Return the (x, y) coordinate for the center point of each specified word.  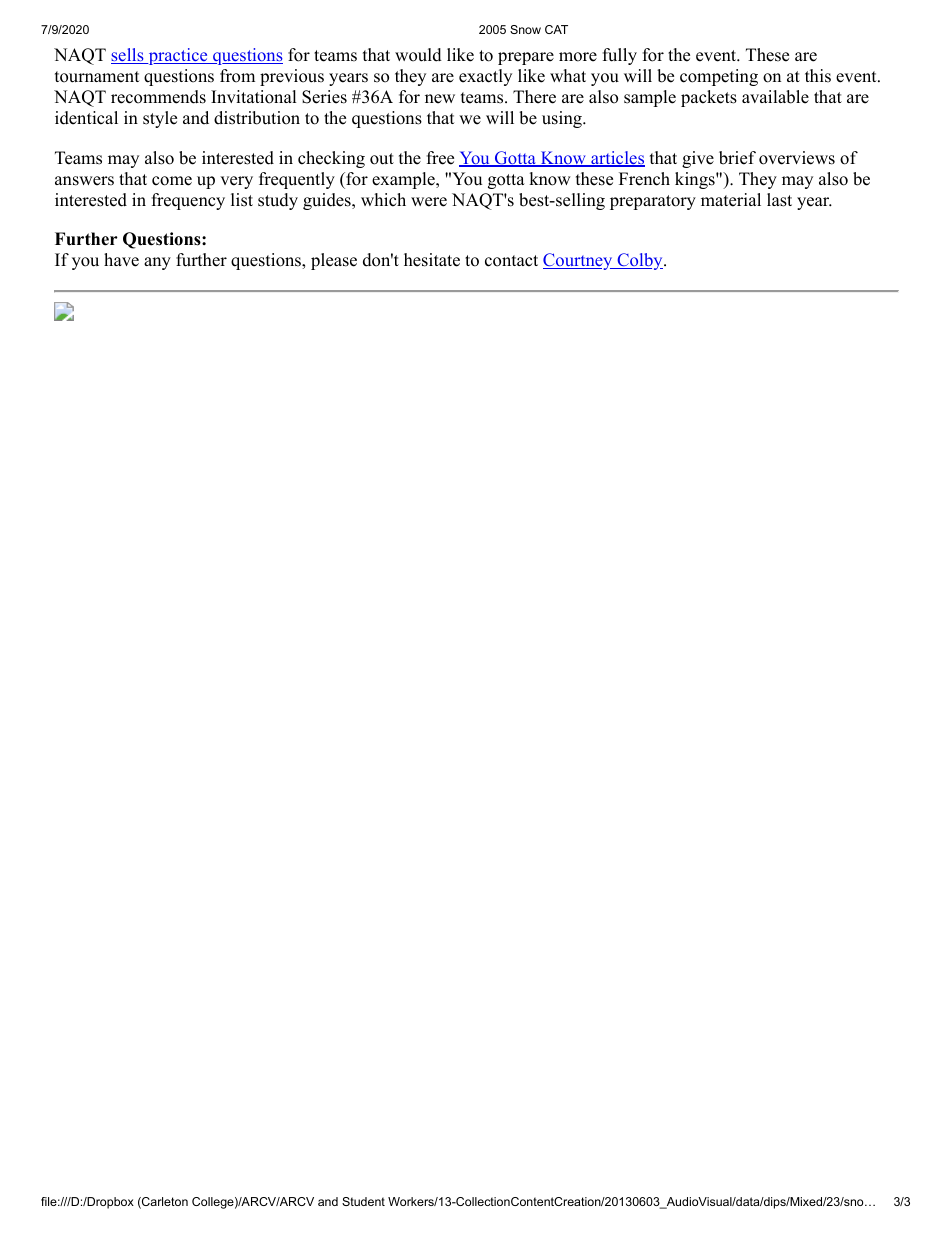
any (157, 263)
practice (178, 56)
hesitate (432, 260)
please (334, 261)
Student (363, 1201)
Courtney (579, 261)
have (121, 260)
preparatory (653, 202)
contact (511, 261)
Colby (640, 261)
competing (719, 77)
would (418, 55)
